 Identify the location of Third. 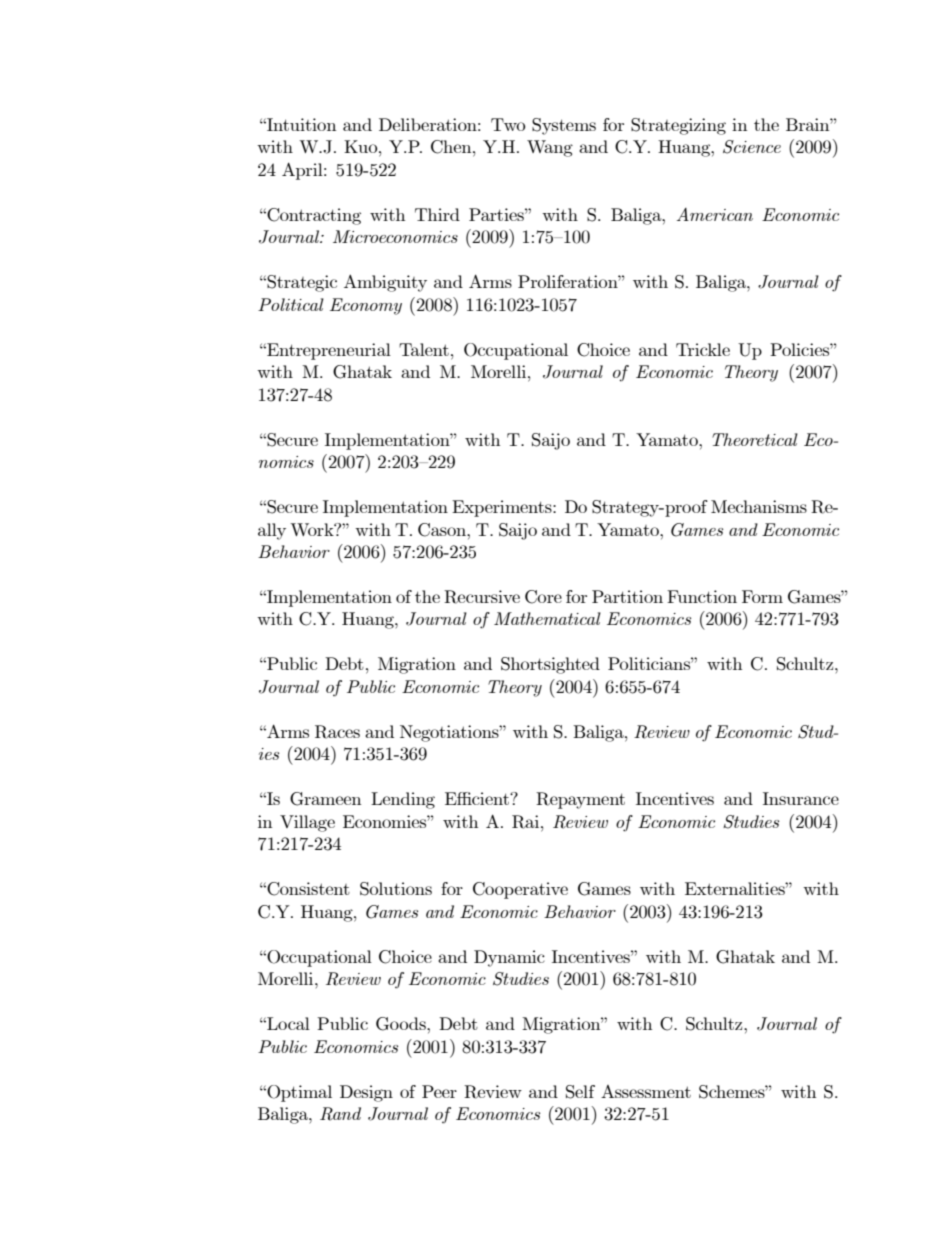
(437, 214).
